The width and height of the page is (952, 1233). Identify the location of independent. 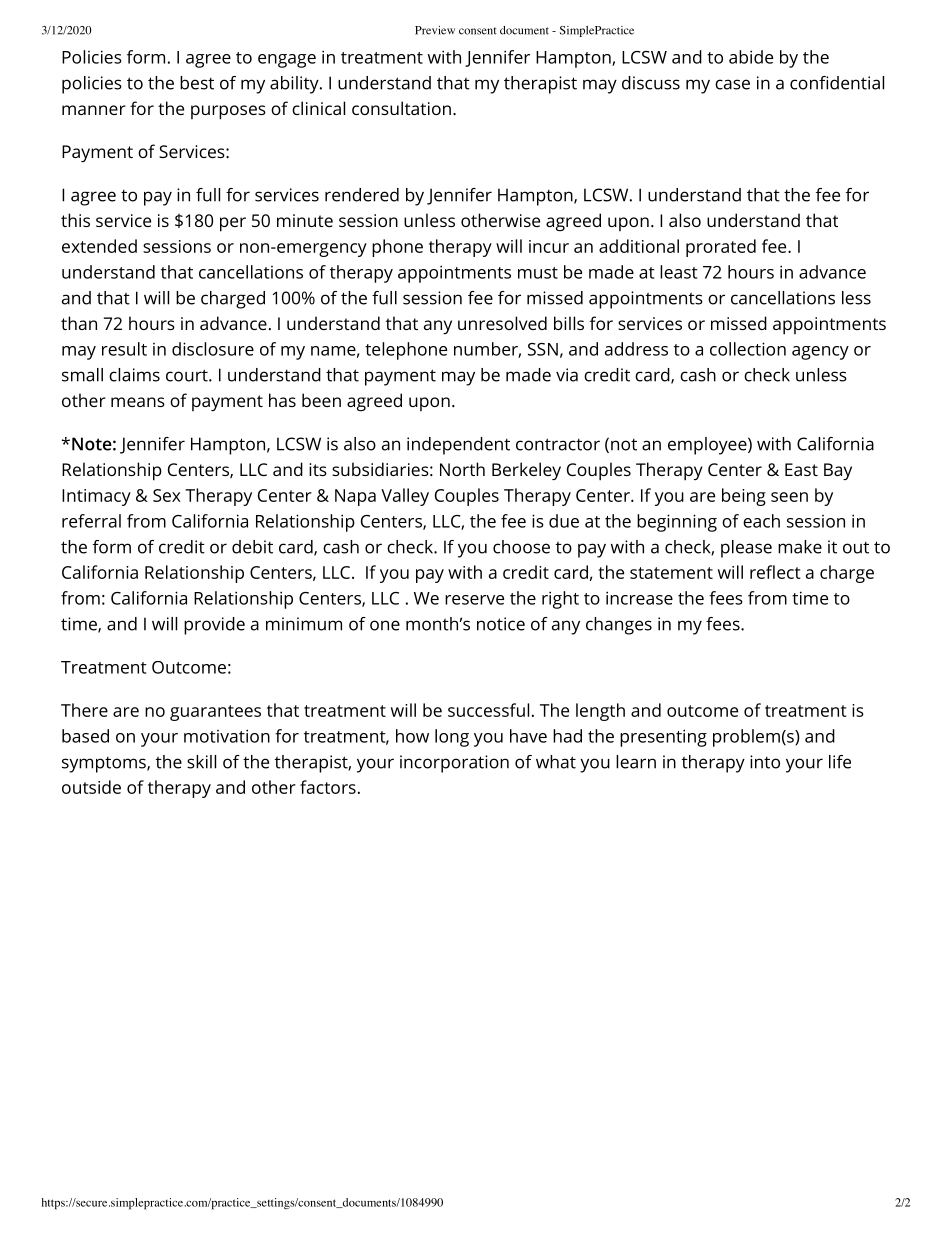
(458, 446).
